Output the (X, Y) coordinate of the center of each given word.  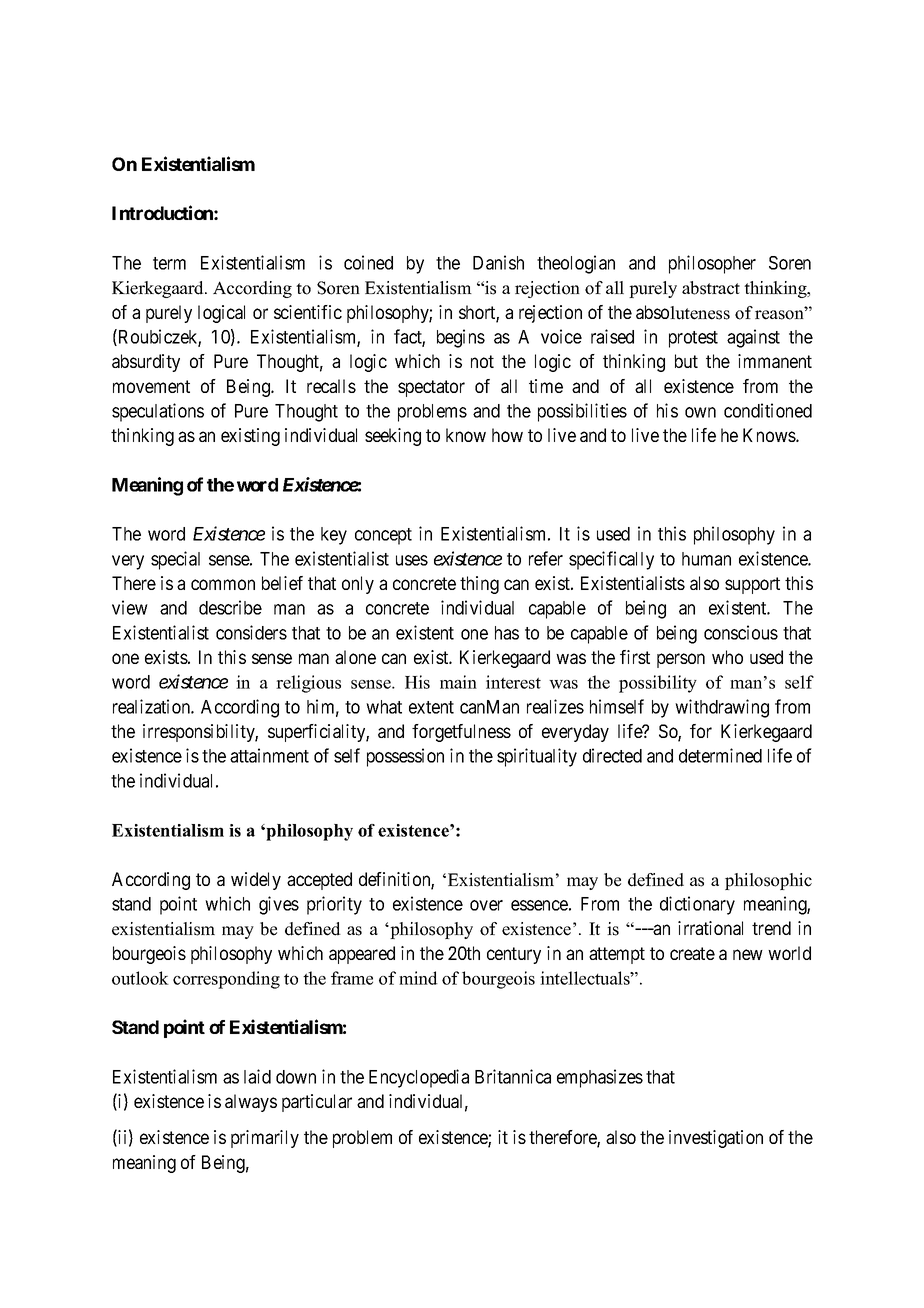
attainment (269, 755)
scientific (308, 312)
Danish (498, 262)
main (458, 682)
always (251, 1103)
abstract (711, 288)
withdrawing (722, 708)
